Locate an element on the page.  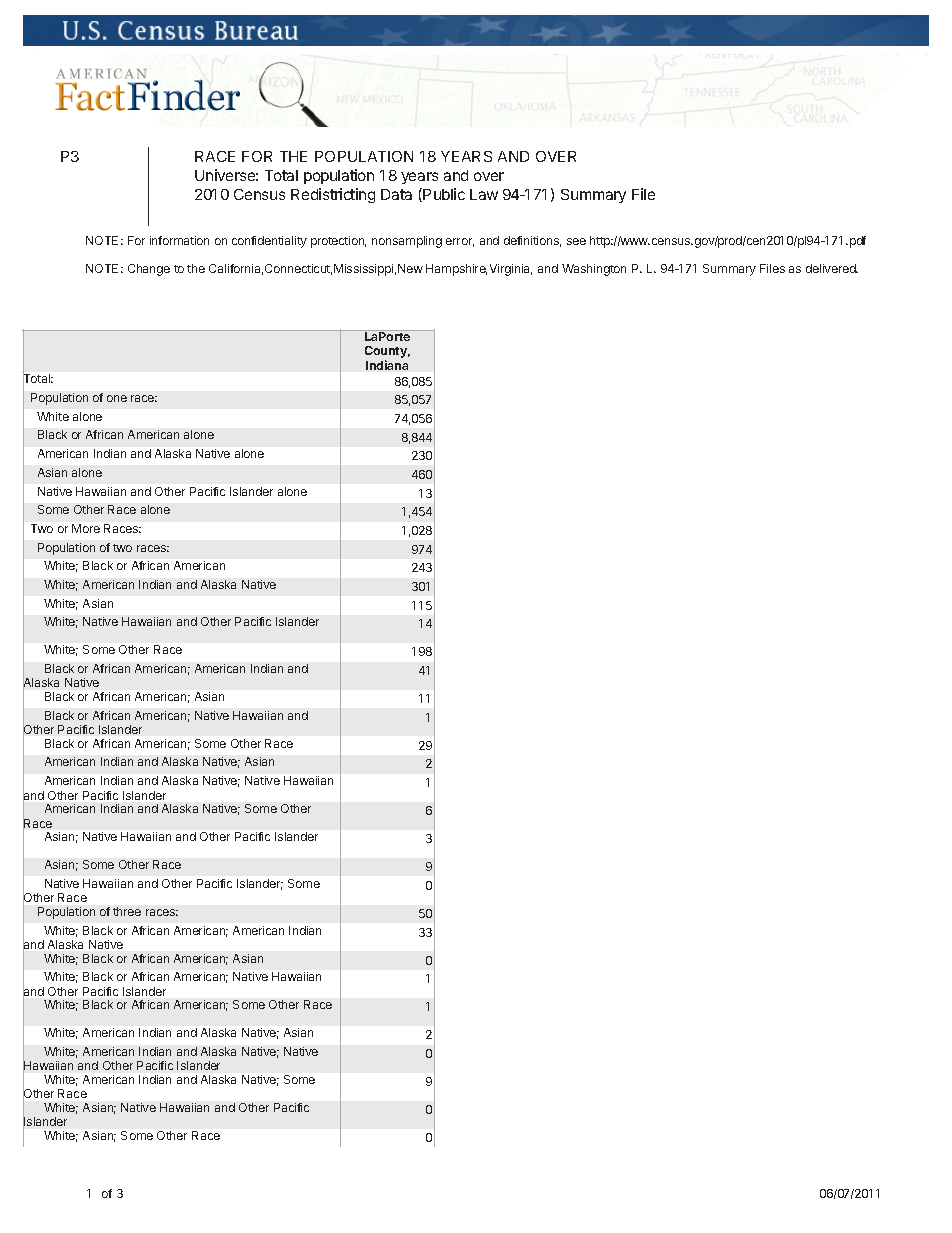
protection is located at coordinates (338, 242).
